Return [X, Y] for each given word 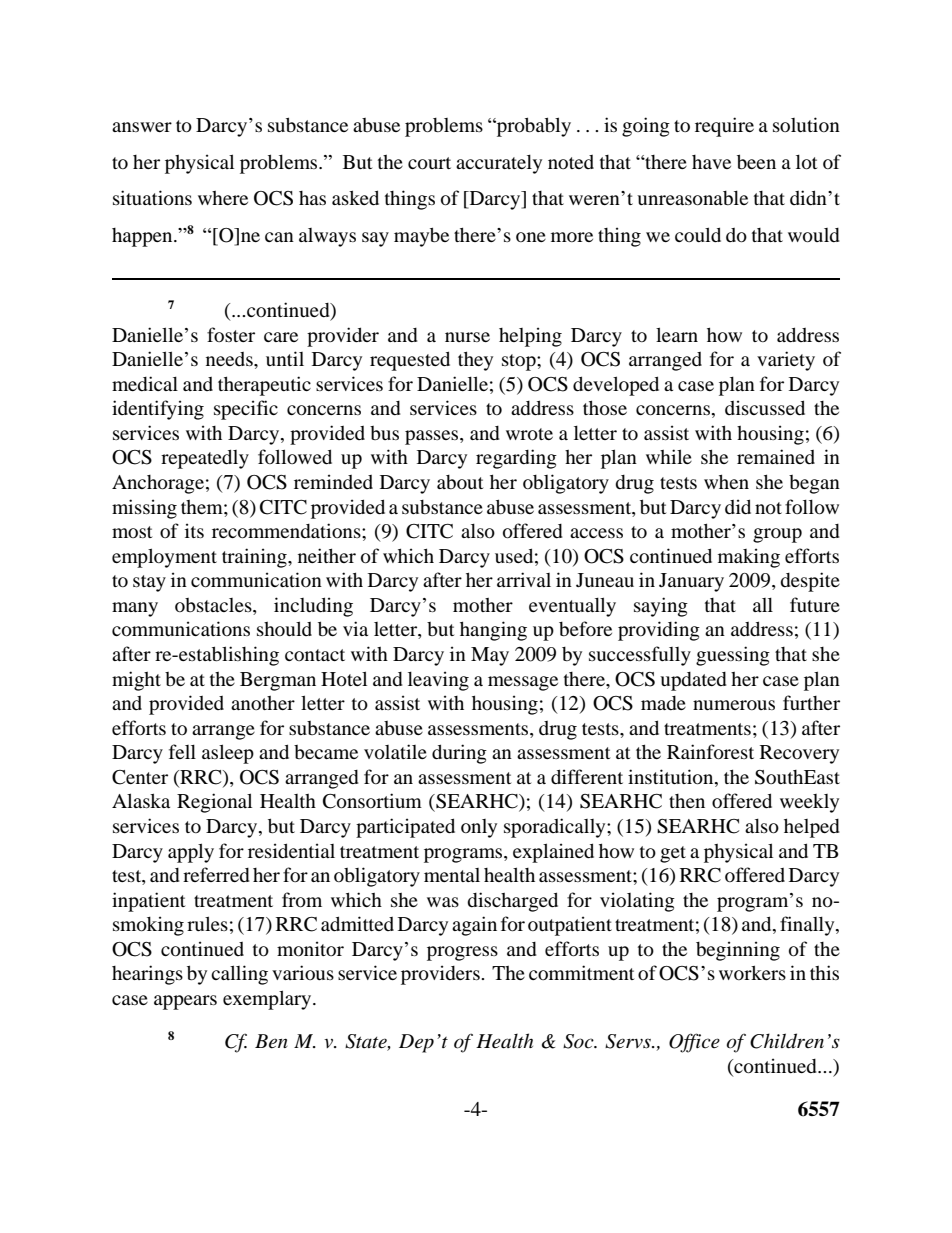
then [687, 801]
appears [185, 1002]
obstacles [214, 606]
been [756, 161]
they [475, 361]
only [479, 828]
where [223, 198]
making [749, 558]
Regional [214, 803]
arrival [524, 579]
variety [786, 361]
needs [230, 359]
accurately [499, 164]
